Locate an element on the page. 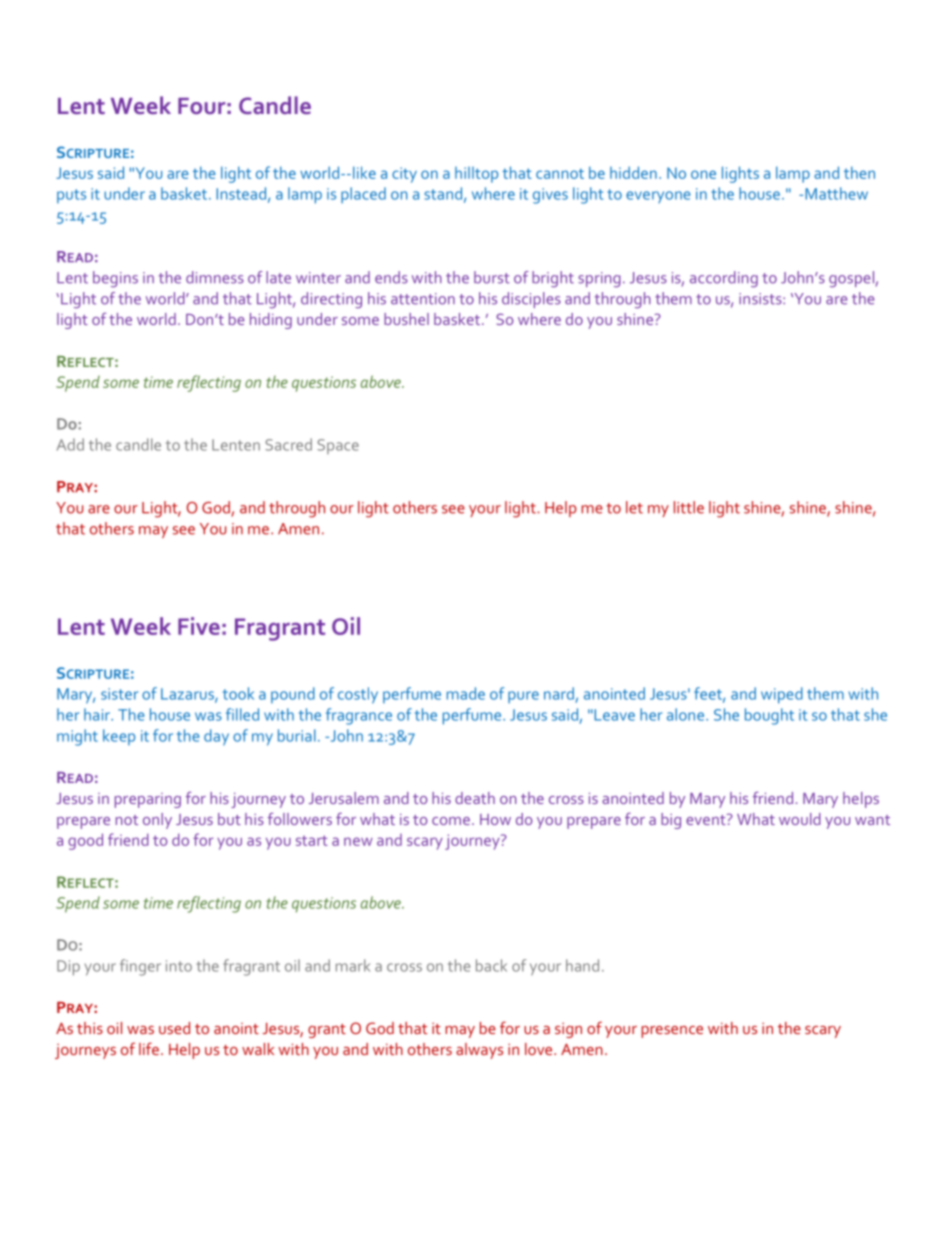 Image resolution: width=952 pixels, height=1233 pixels. made is located at coordinates (466, 693).
